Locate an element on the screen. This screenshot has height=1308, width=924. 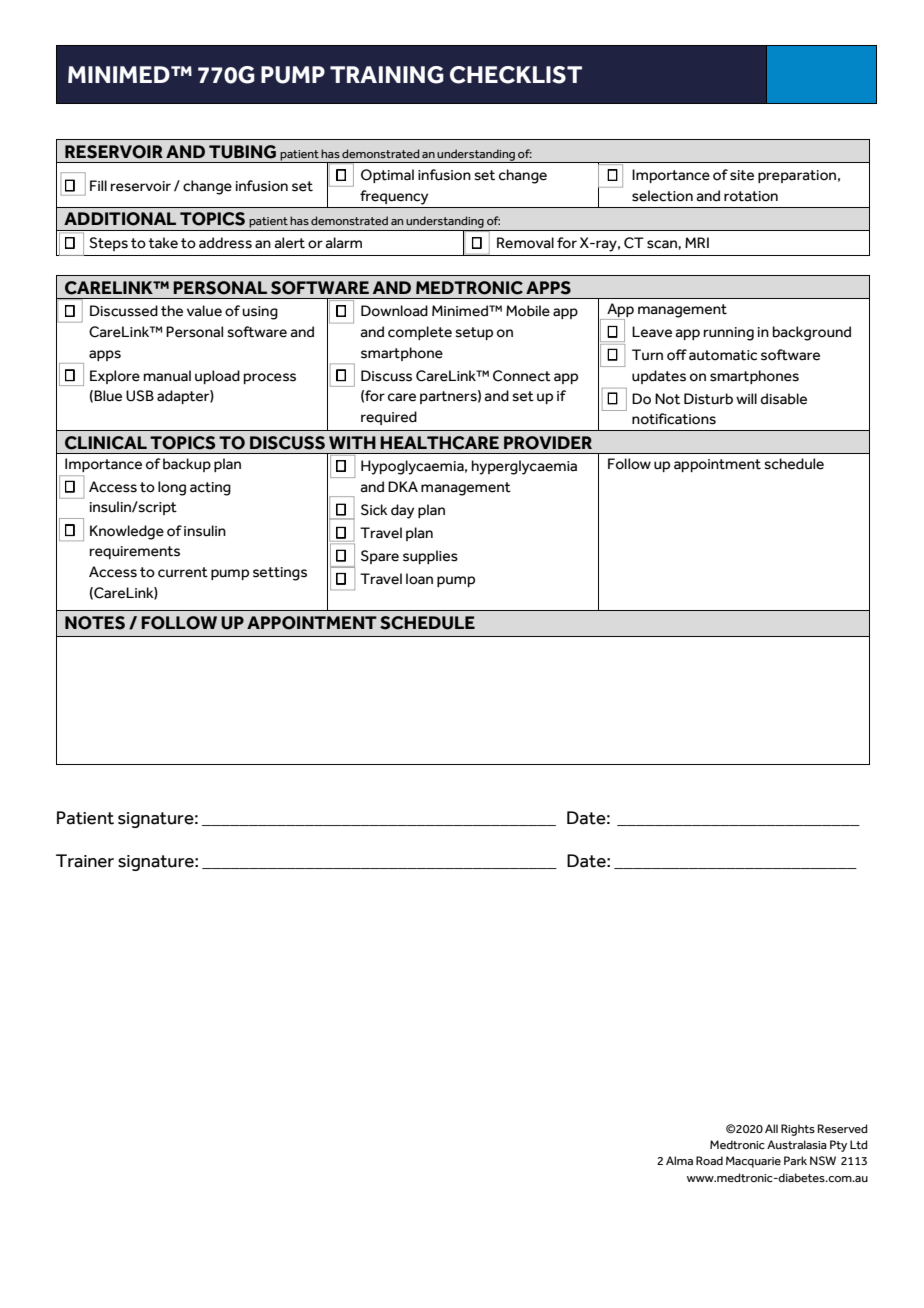
Trainer is located at coordinates (85, 861).
